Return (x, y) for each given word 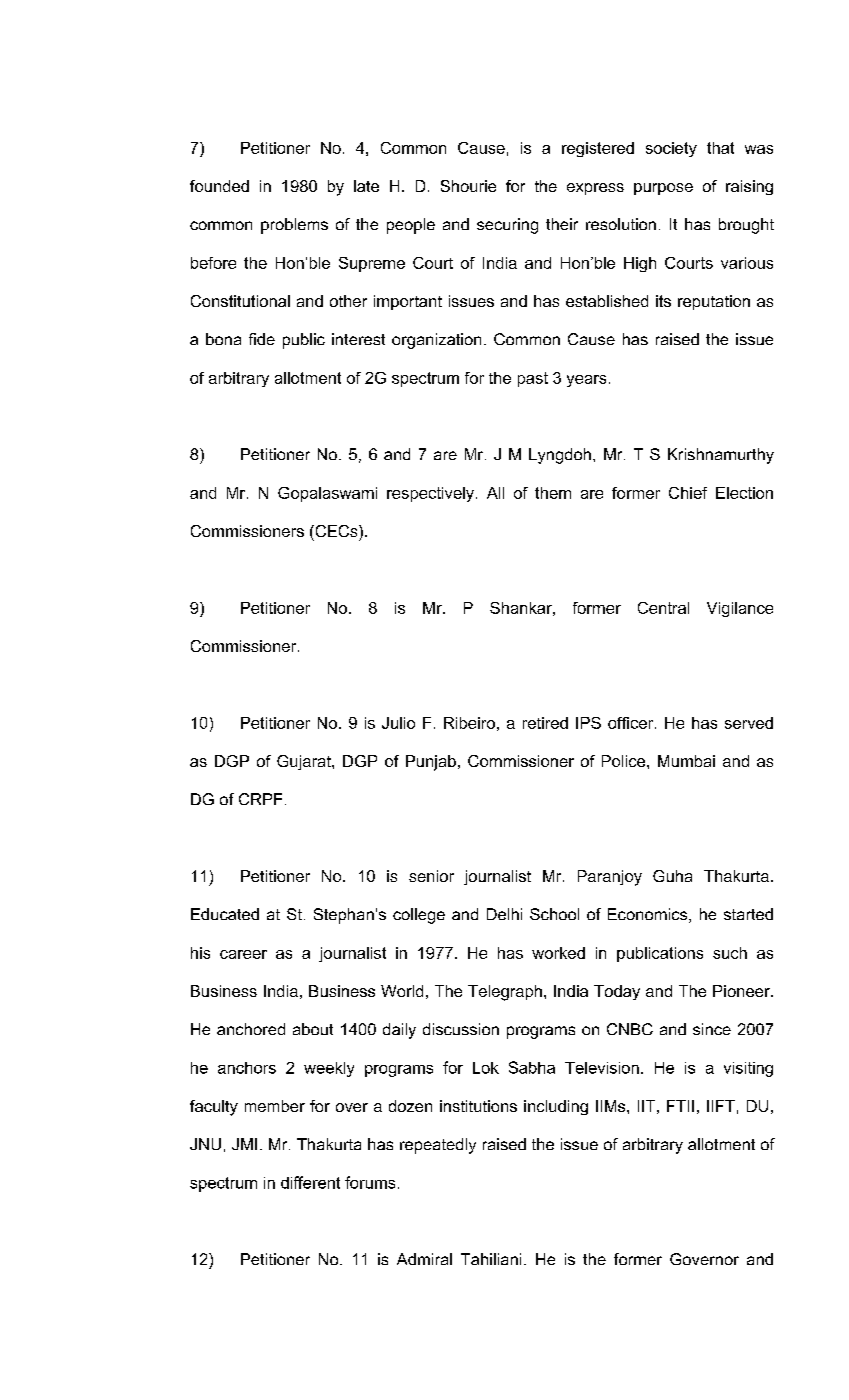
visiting (748, 1069)
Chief (688, 493)
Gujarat (305, 762)
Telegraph (505, 993)
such (730, 953)
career (243, 954)
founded (219, 186)
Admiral (424, 1259)
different (310, 1182)
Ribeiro (469, 723)
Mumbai (686, 761)
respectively (430, 494)
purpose (663, 189)
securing (507, 226)
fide (262, 339)
